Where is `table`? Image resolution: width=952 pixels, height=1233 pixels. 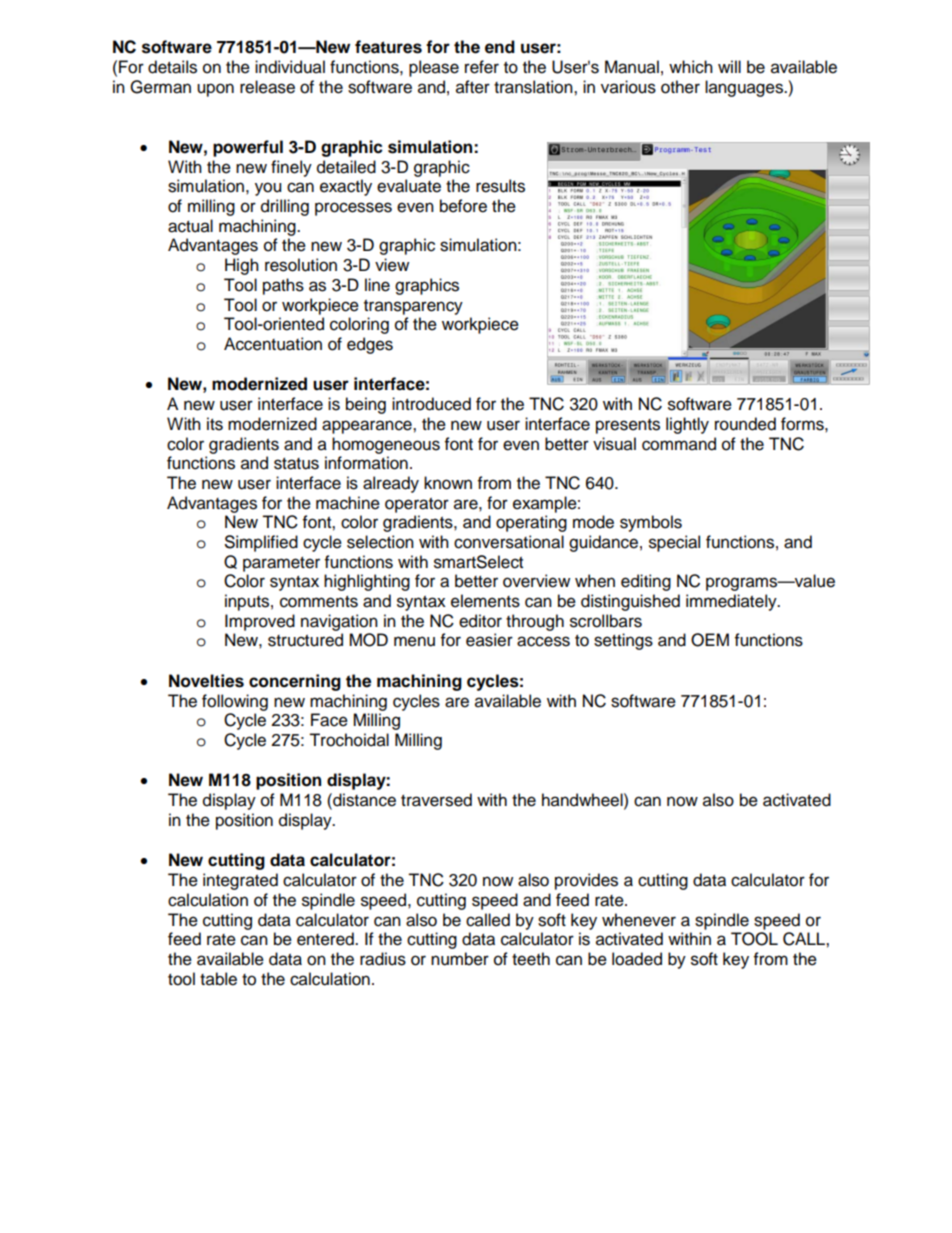
table is located at coordinates (218, 979).
